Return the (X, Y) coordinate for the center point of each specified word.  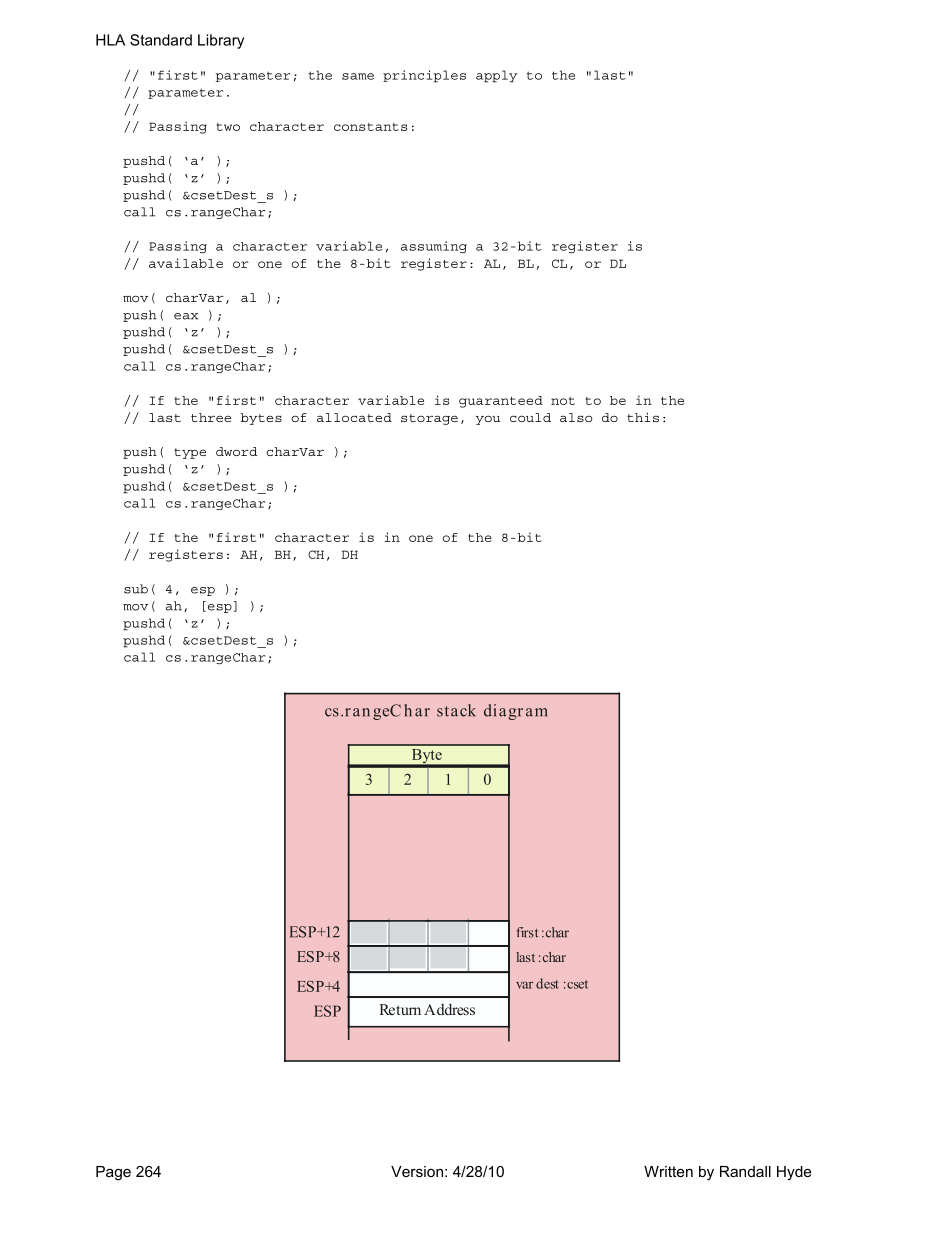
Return (400, 1009)
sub (136, 589)
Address (449, 1009)
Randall (745, 1171)
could (530, 417)
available (186, 263)
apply (496, 76)
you (488, 420)
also (576, 417)
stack (456, 710)
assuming (434, 247)
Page (113, 1173)
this (643, 417)
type (190, 453)
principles (424, 76)
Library (221, 41)
